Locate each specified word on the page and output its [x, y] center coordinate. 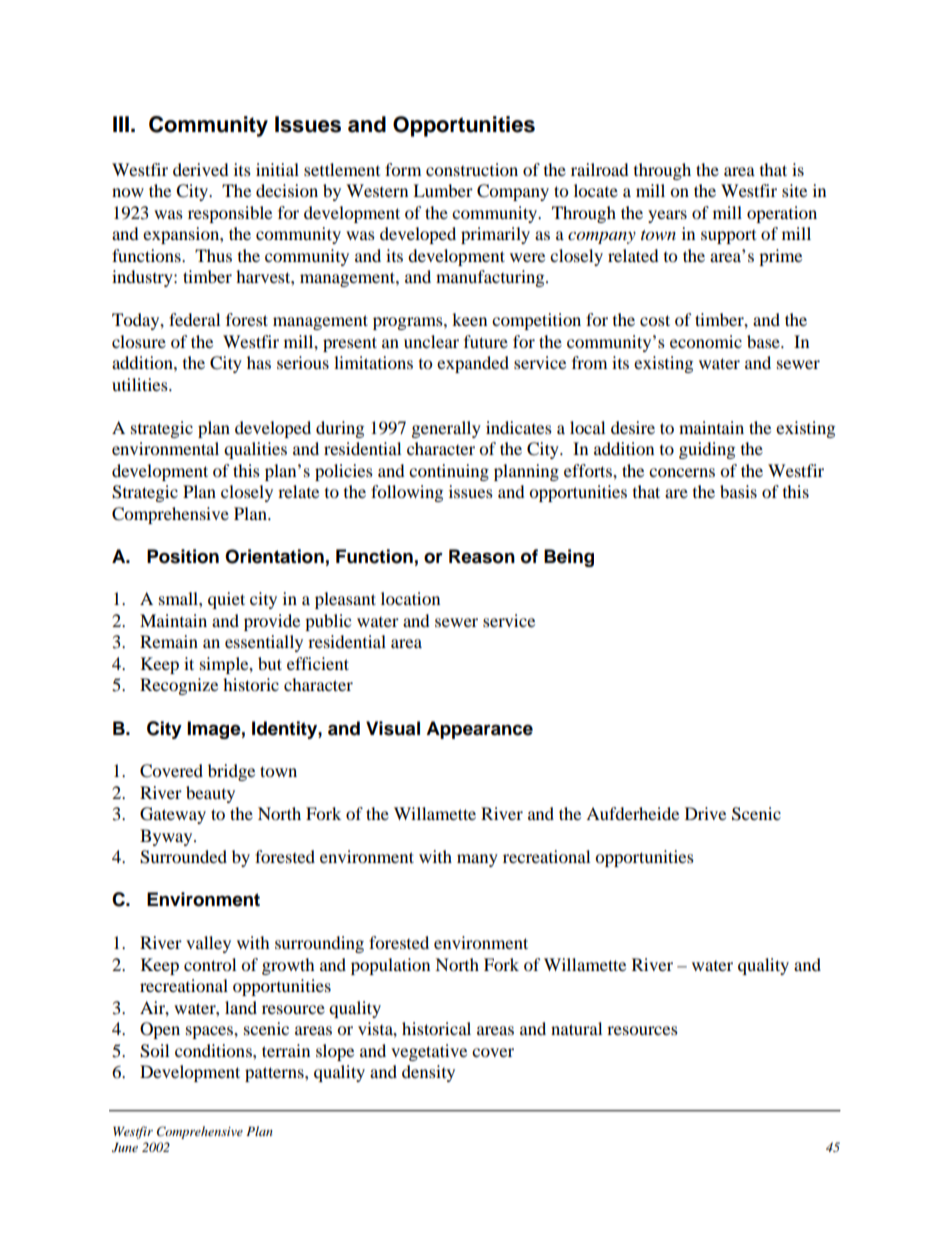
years [667, 216]
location [410, 598]
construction [472, 169]
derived [201, 169]
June [125, 1148]
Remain [169, 641]
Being [569, 558]
